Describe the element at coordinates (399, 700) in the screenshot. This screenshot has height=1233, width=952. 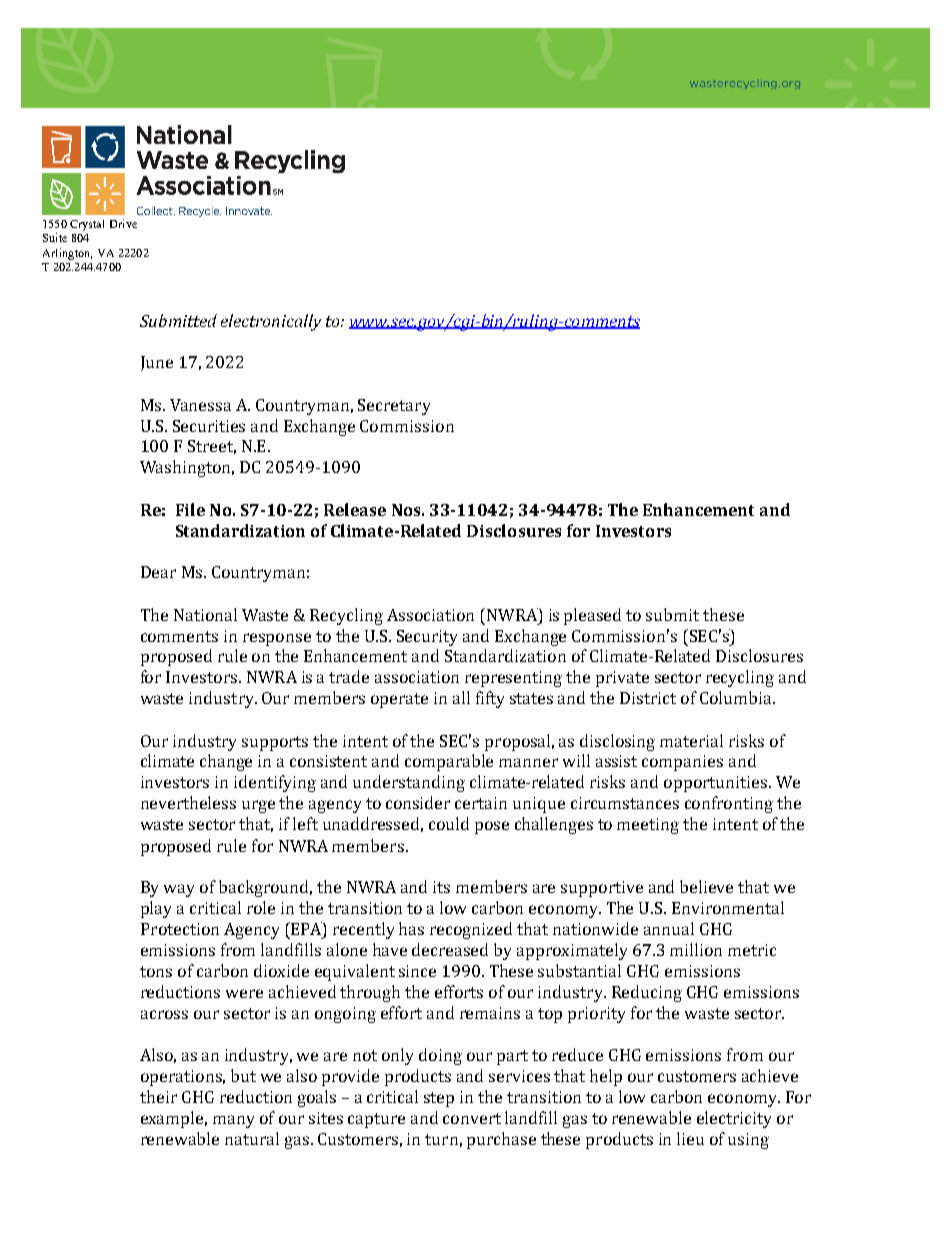
I see `operate` at that location.
